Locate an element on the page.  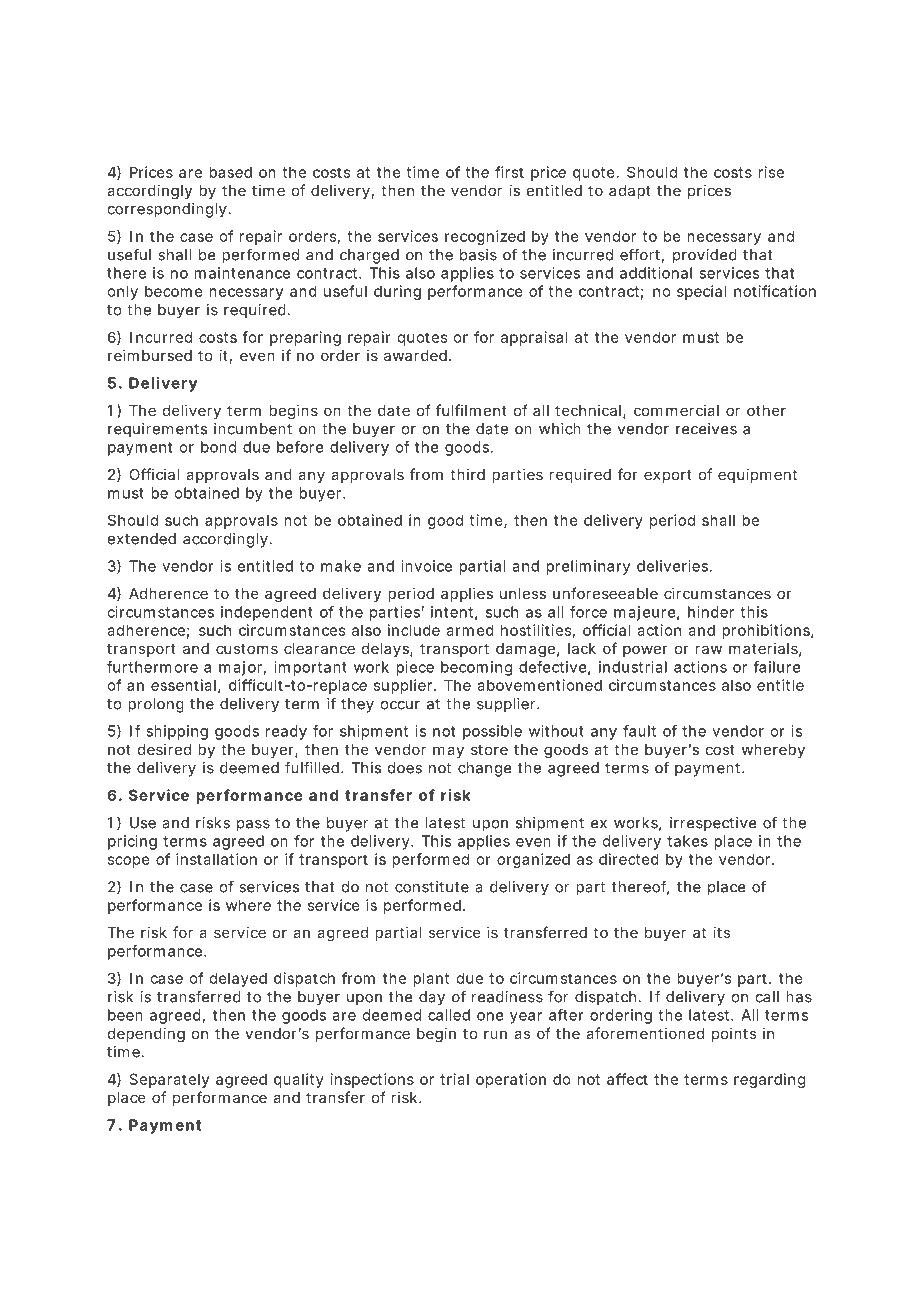
armed is located at coordinates (470, 630).
